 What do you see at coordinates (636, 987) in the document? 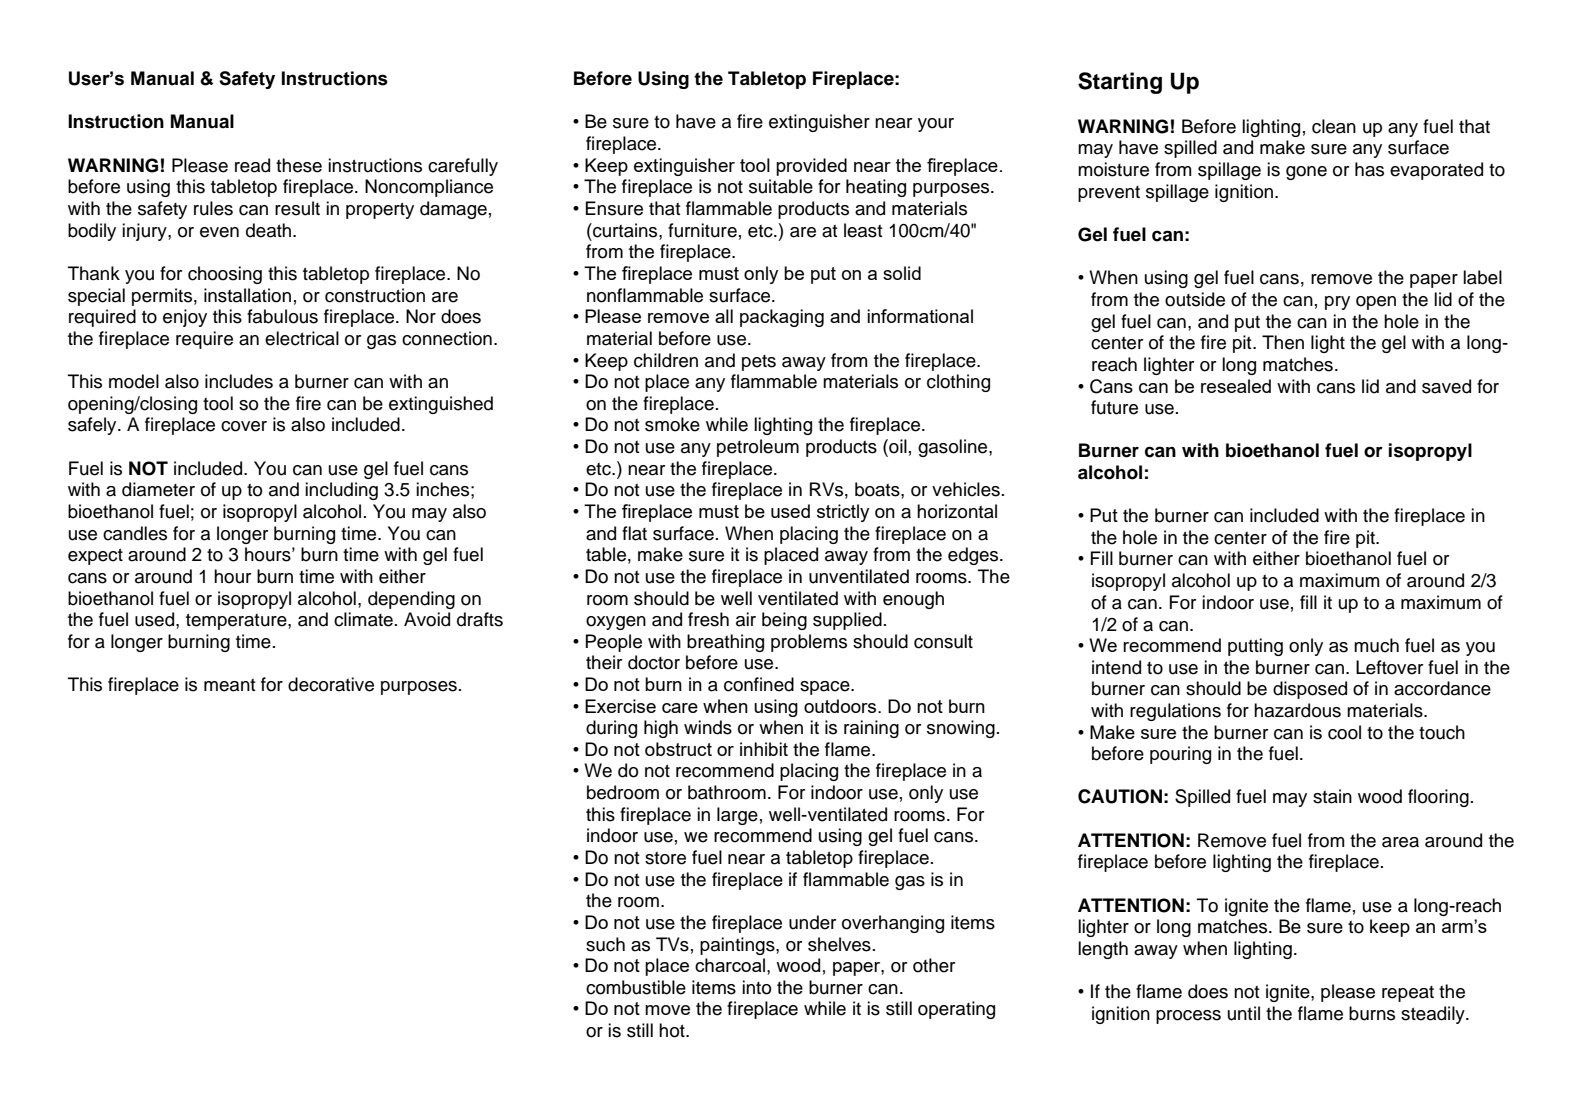
I see `combustible` at bounding box center [636, 987].
